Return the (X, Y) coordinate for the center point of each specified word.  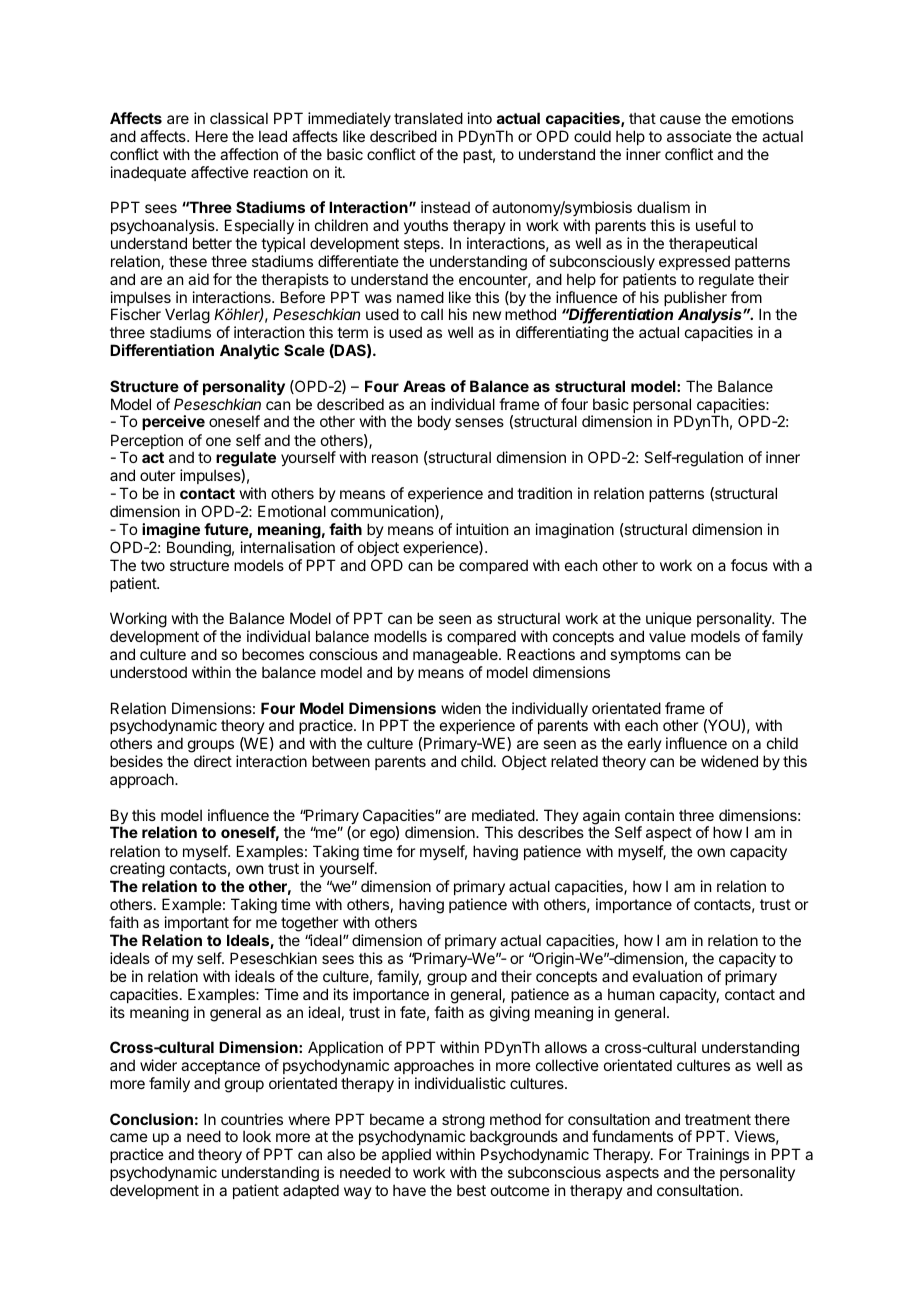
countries (252, 1119)
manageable (456, 656)
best (471, 1190)
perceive (173, 422)
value (667, 636)
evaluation (667, 976)
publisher (695, 300)
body (434, 422)
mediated (503, 815)
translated (428, 118)
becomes (273, 654)
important (197, 923)
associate (699, 136)
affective (220, 172)
